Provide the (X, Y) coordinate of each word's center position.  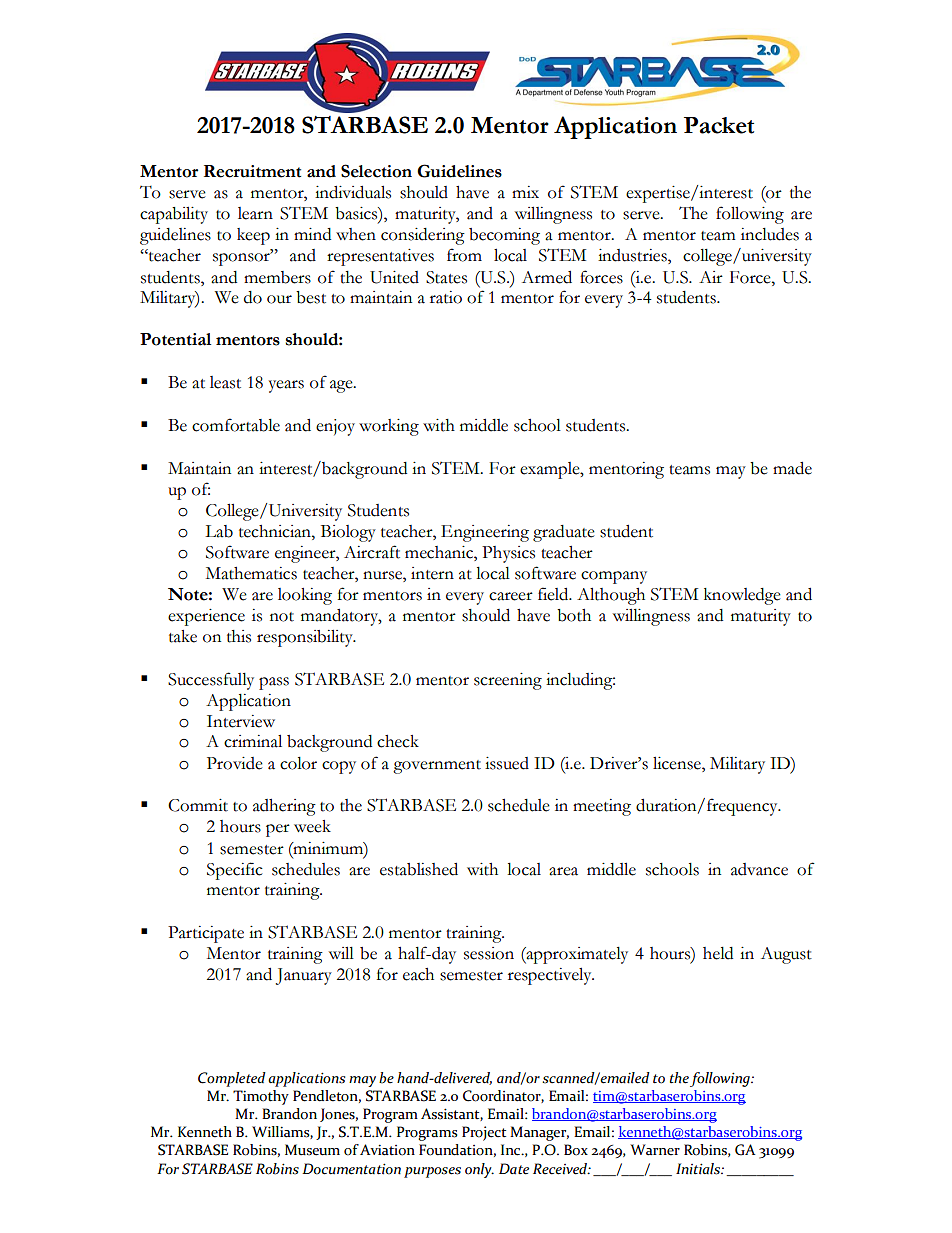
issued (507, 763)
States (446, 277)
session (489, 953)
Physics (508, 554)
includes (770, 234)
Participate (206, 934)
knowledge (742, 596)
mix (525, 192)
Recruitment (252, 171)
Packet (719, 125)
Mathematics (251, 573)
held (718, 953)
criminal (253, 741)
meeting (602, 807)
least (225, 382)
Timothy (261, 1097)
